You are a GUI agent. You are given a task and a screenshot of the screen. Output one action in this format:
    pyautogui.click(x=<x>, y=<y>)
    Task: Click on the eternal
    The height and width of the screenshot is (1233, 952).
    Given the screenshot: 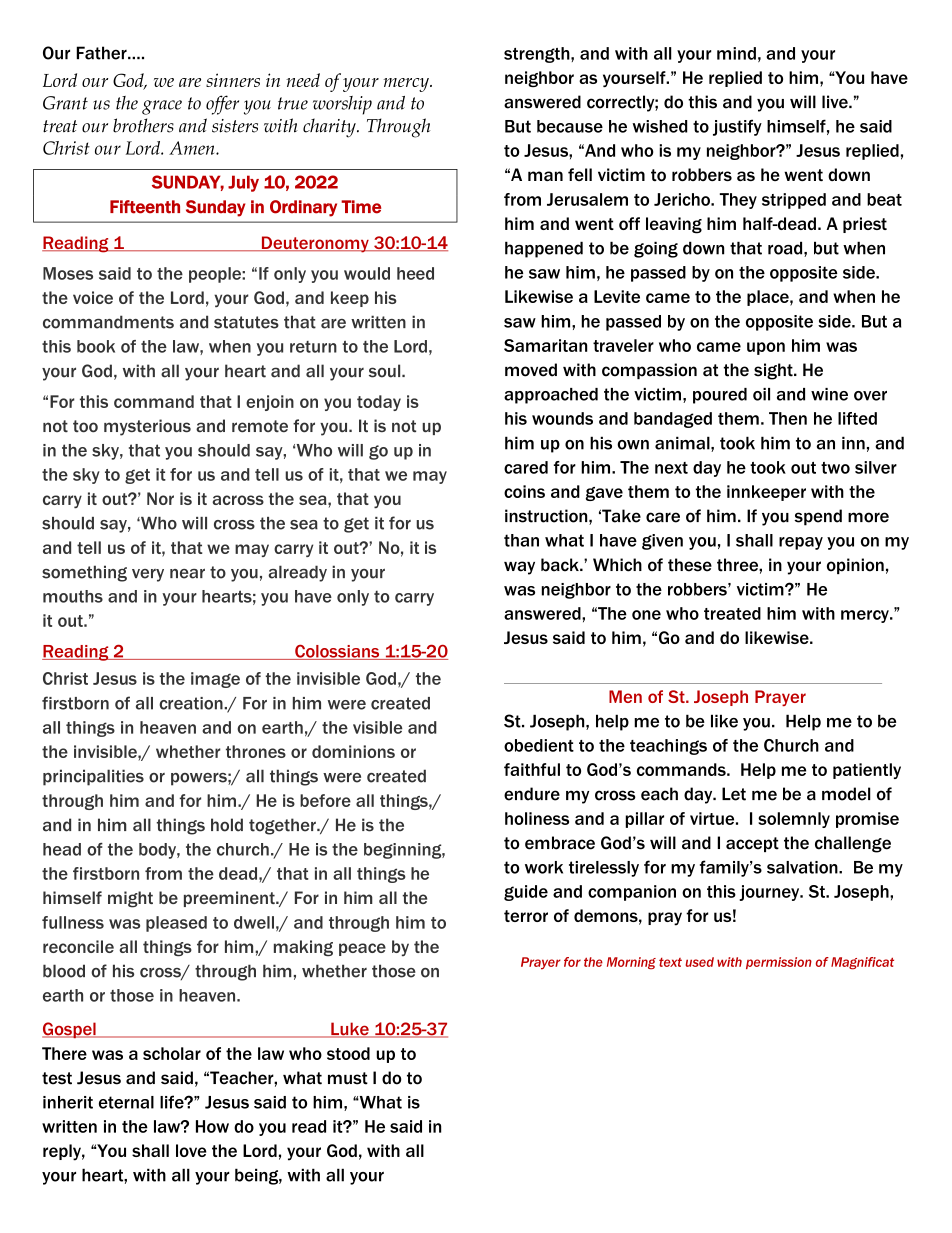 What is the action you would take?
    pyautogui.click(x=126, y=1102)
